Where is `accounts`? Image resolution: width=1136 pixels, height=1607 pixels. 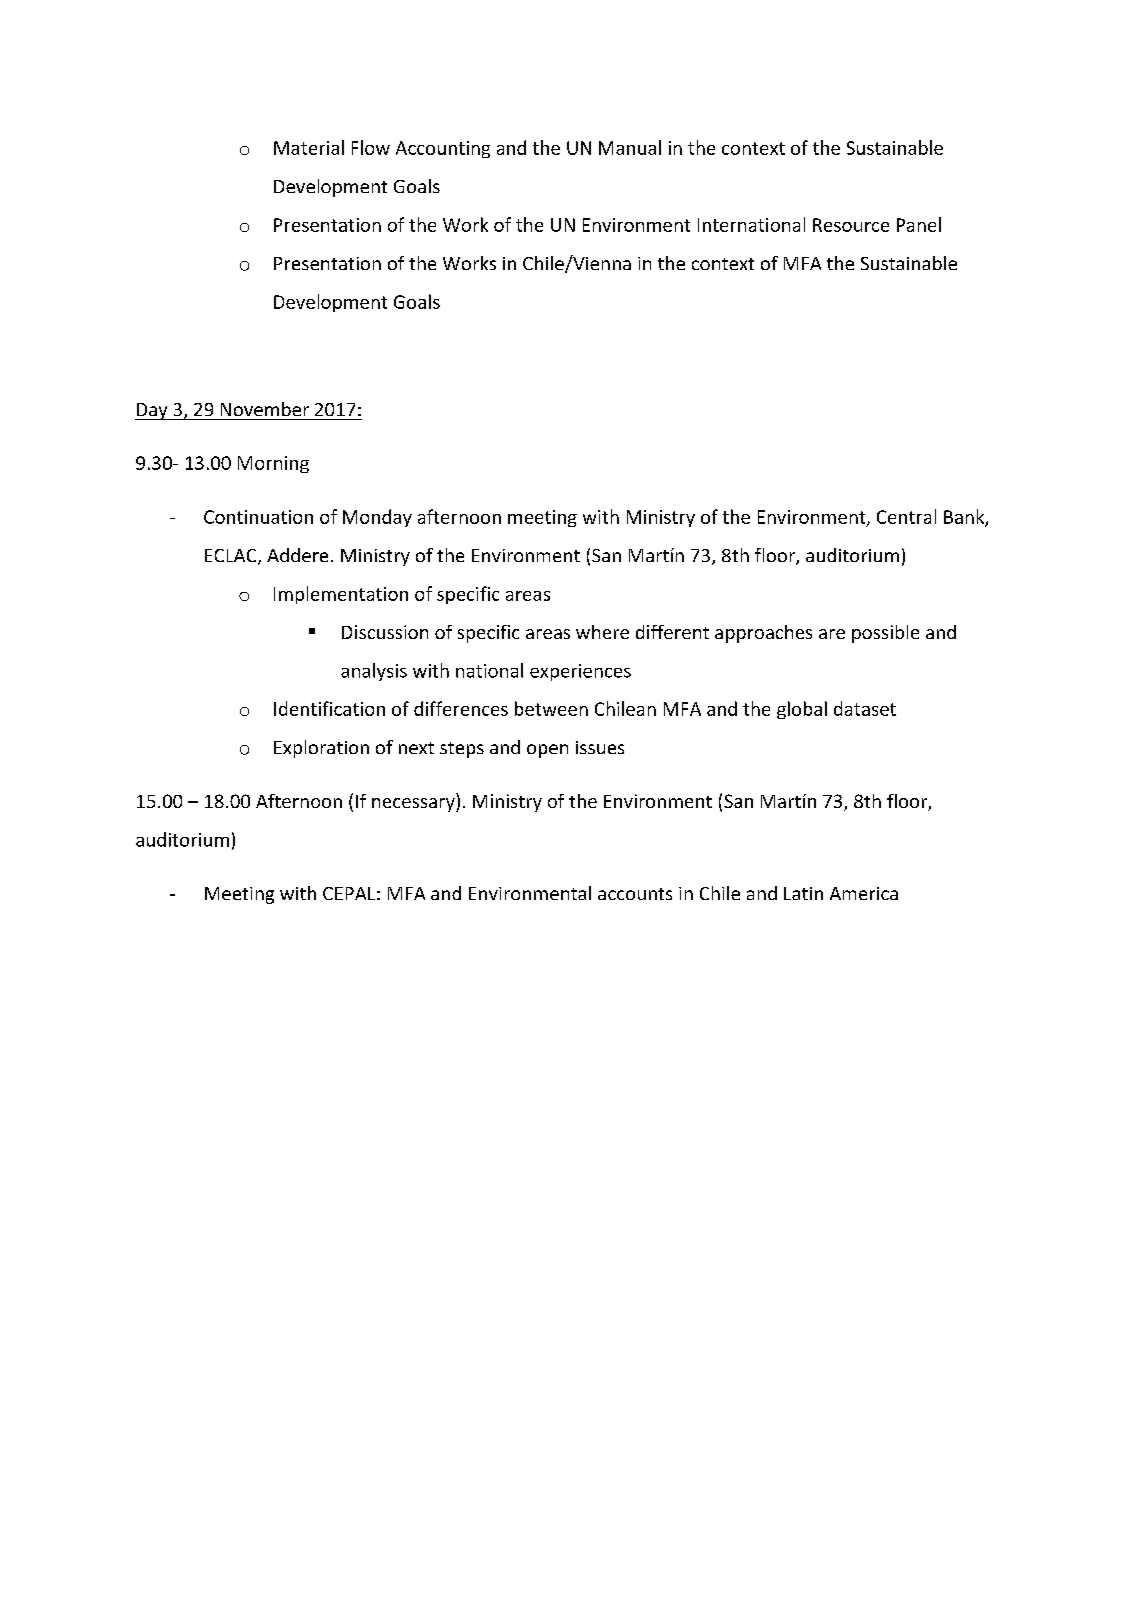 accounts is located at coordinates (635, 894).
